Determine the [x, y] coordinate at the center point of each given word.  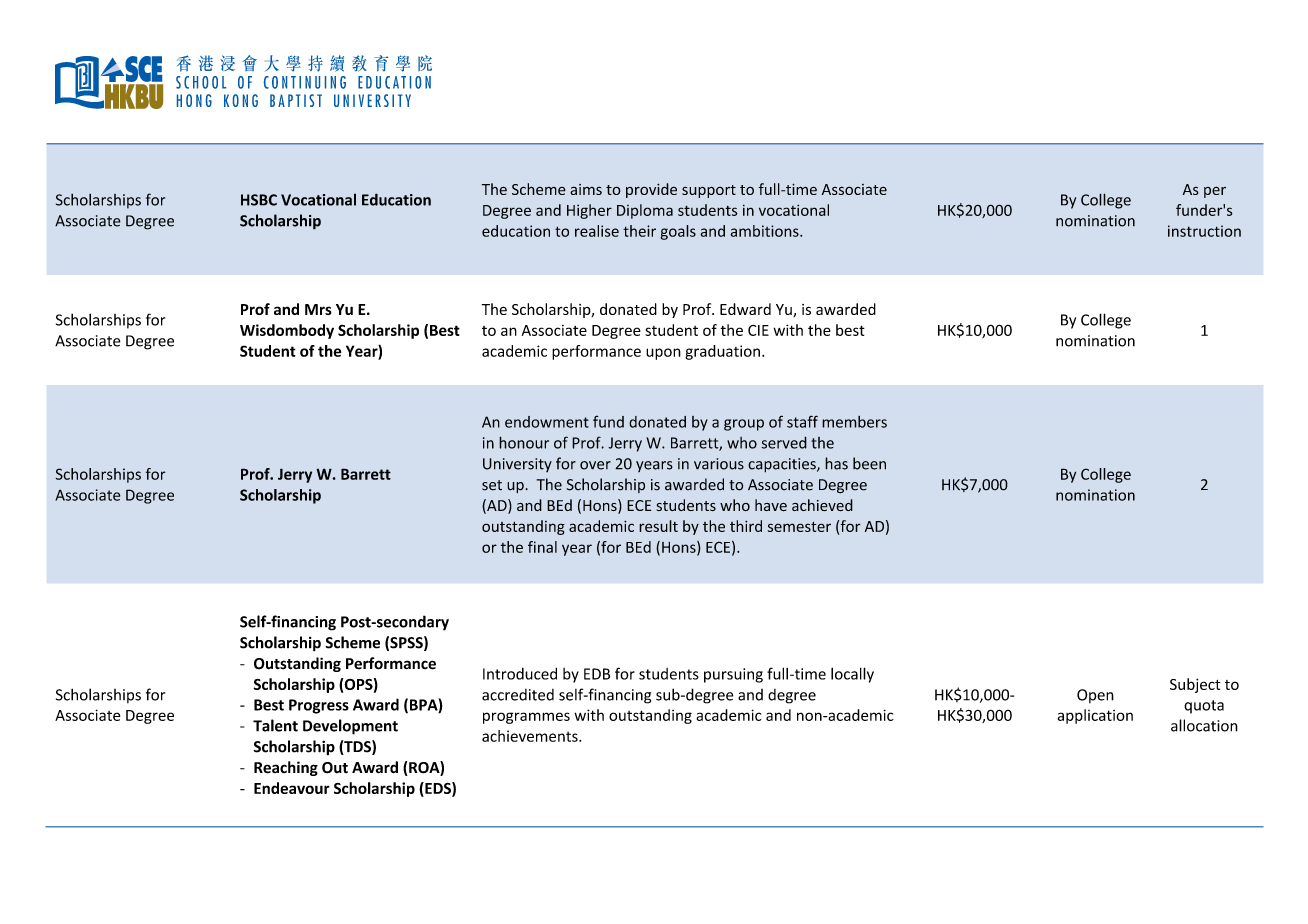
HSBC [259, 200]
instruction [1204, 231]
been [869, 463]
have [771, 505]
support [709, 191]
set [492, 485]
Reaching [286, 768]
